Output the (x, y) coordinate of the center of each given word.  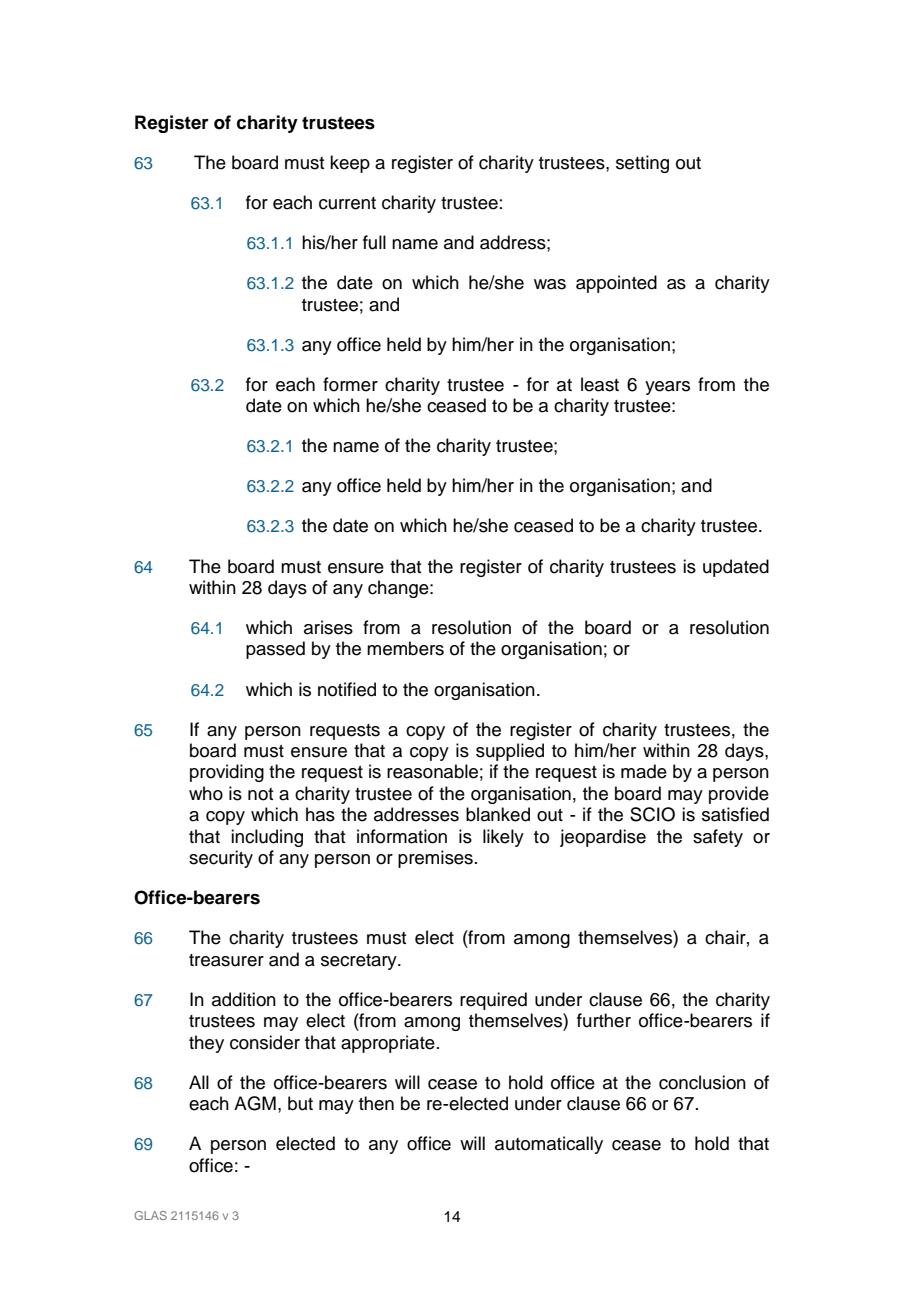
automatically (549, 1145)
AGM (255, 1103)
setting (642, 164)
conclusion (702, 1082)
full (374, 242)
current (347, 203)
